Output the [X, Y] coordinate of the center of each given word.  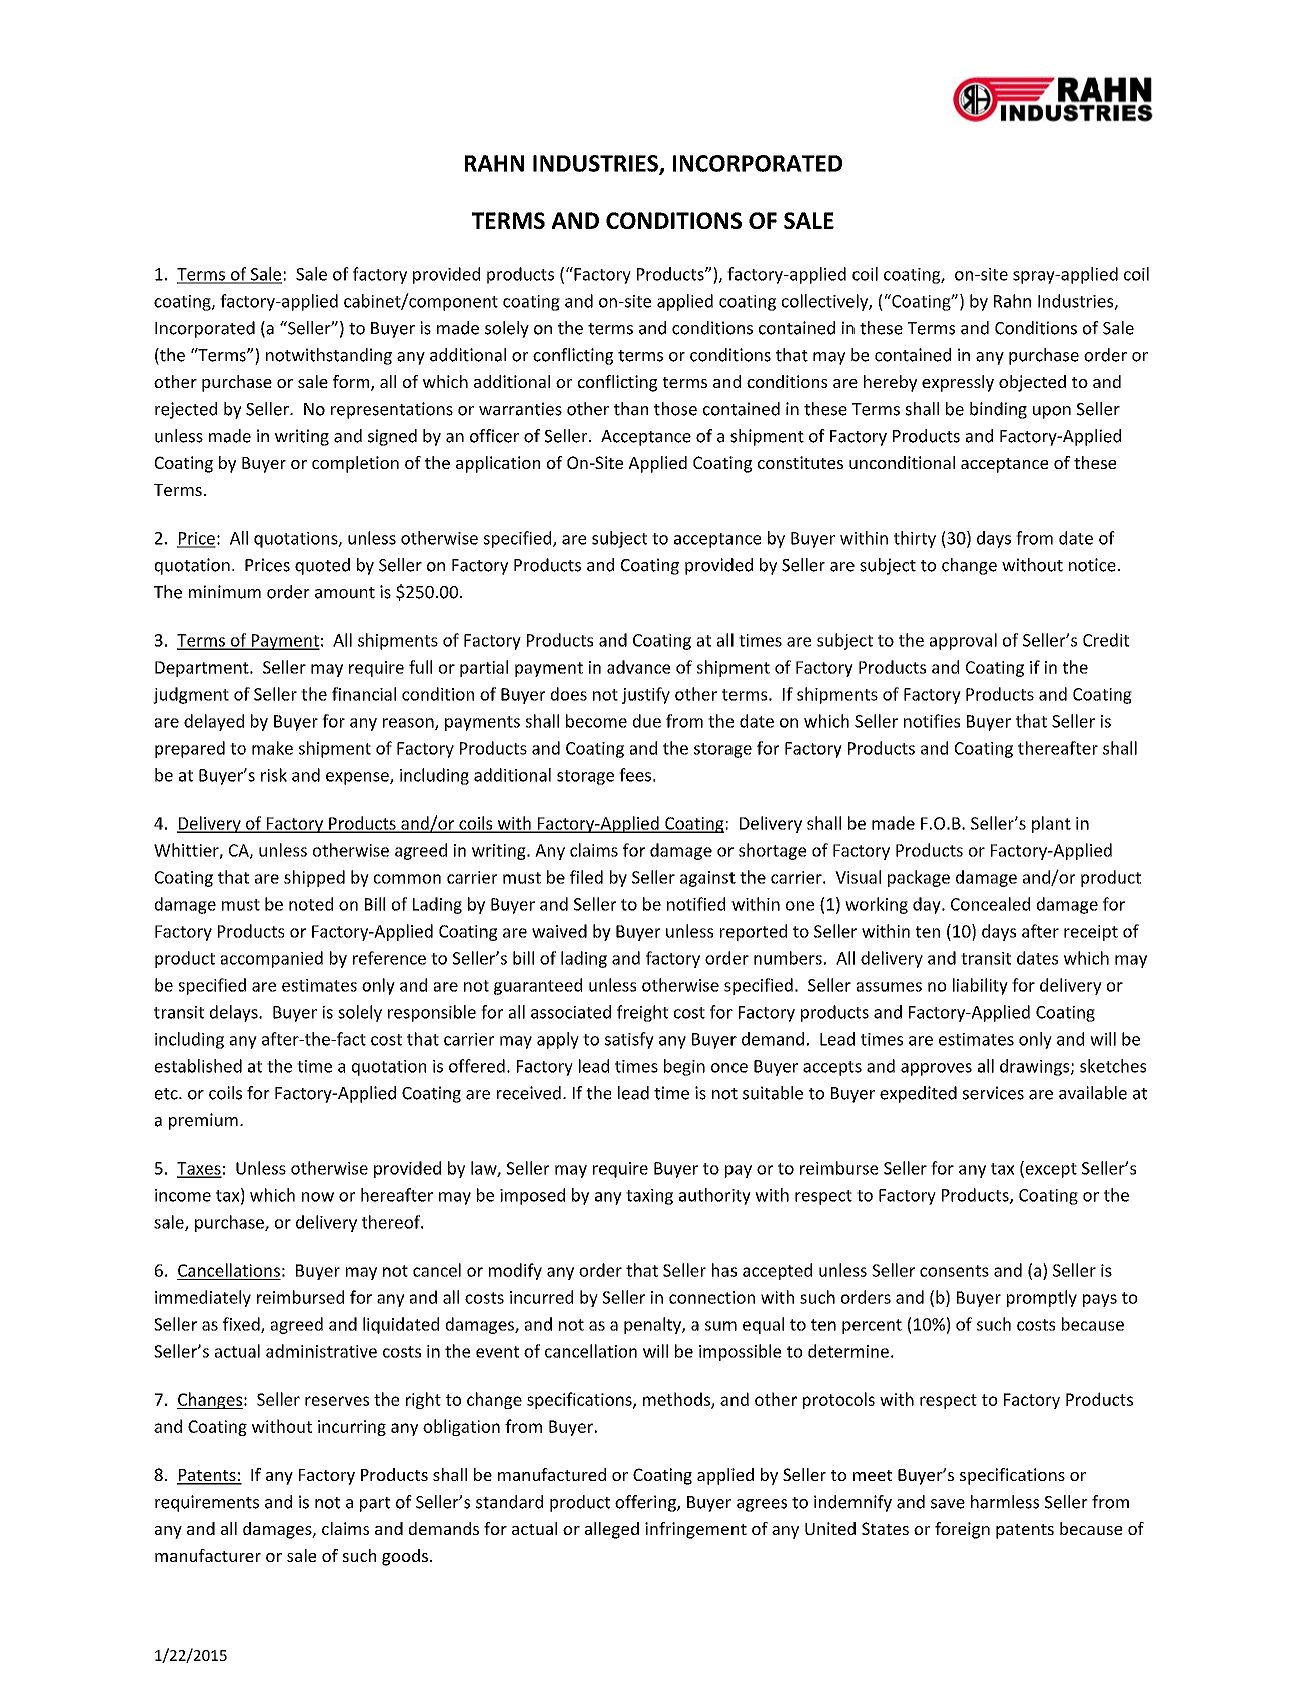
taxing [649, 1197]
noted [311, 904]
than [631, 409]
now [318, 1197]
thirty [915, 539]
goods [405, 1557]
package [919, 878]
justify [646, 695]
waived [559, 931]
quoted [322, 566]
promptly [1042, 1298]
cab [358, 301]
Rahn [1012, 301]
